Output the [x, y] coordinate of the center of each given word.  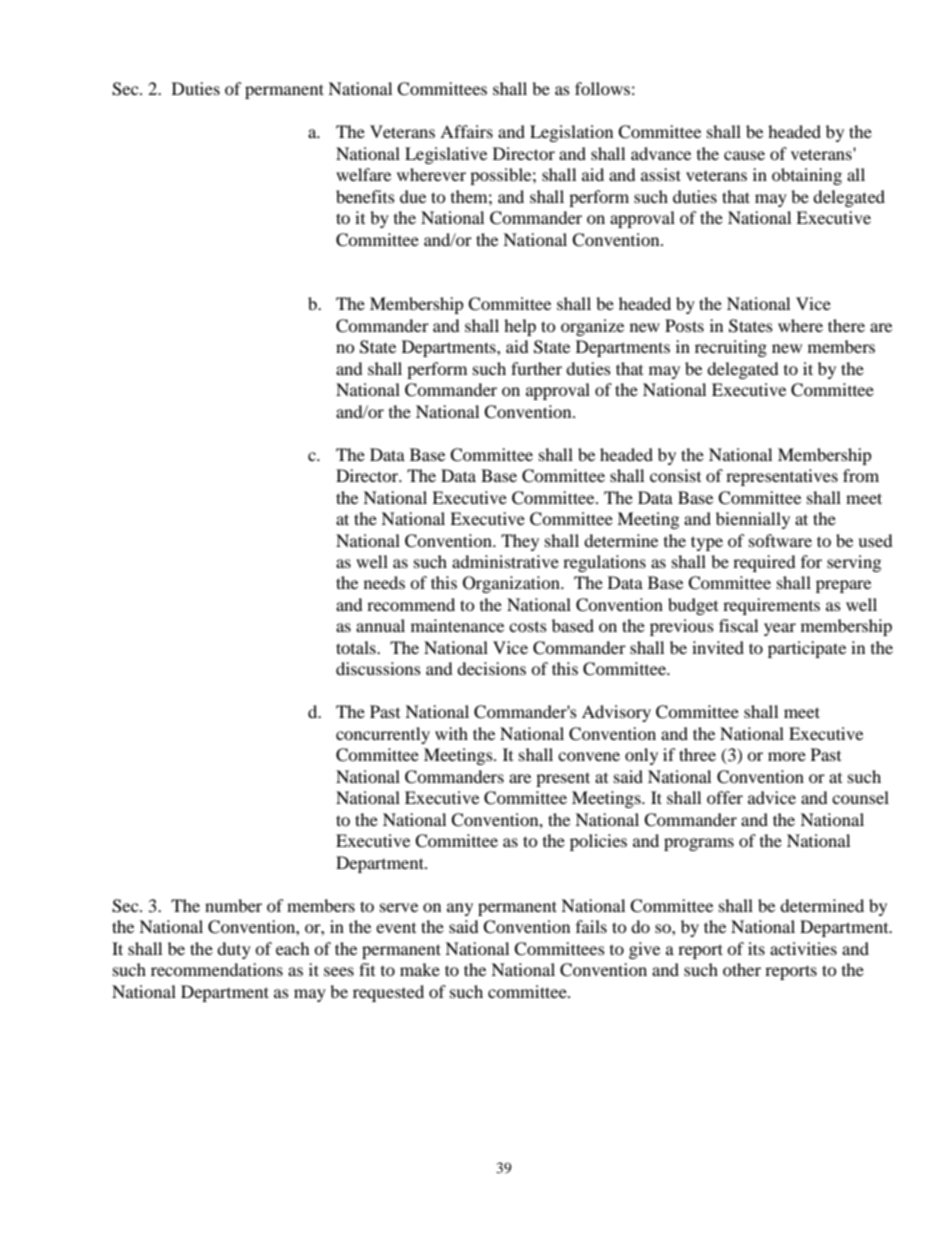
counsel [860, 797]
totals [357, 647]
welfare [363, 174]
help [520, 327]
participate [807, 649]
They [520, 542]
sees [339, 971]
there [846, 325]
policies [598, 842]
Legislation [571, 133]
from [861, 475]
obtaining [807, 176]
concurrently [383, 735]
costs [528, 627]
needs [384, 582]
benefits [365, 196]
